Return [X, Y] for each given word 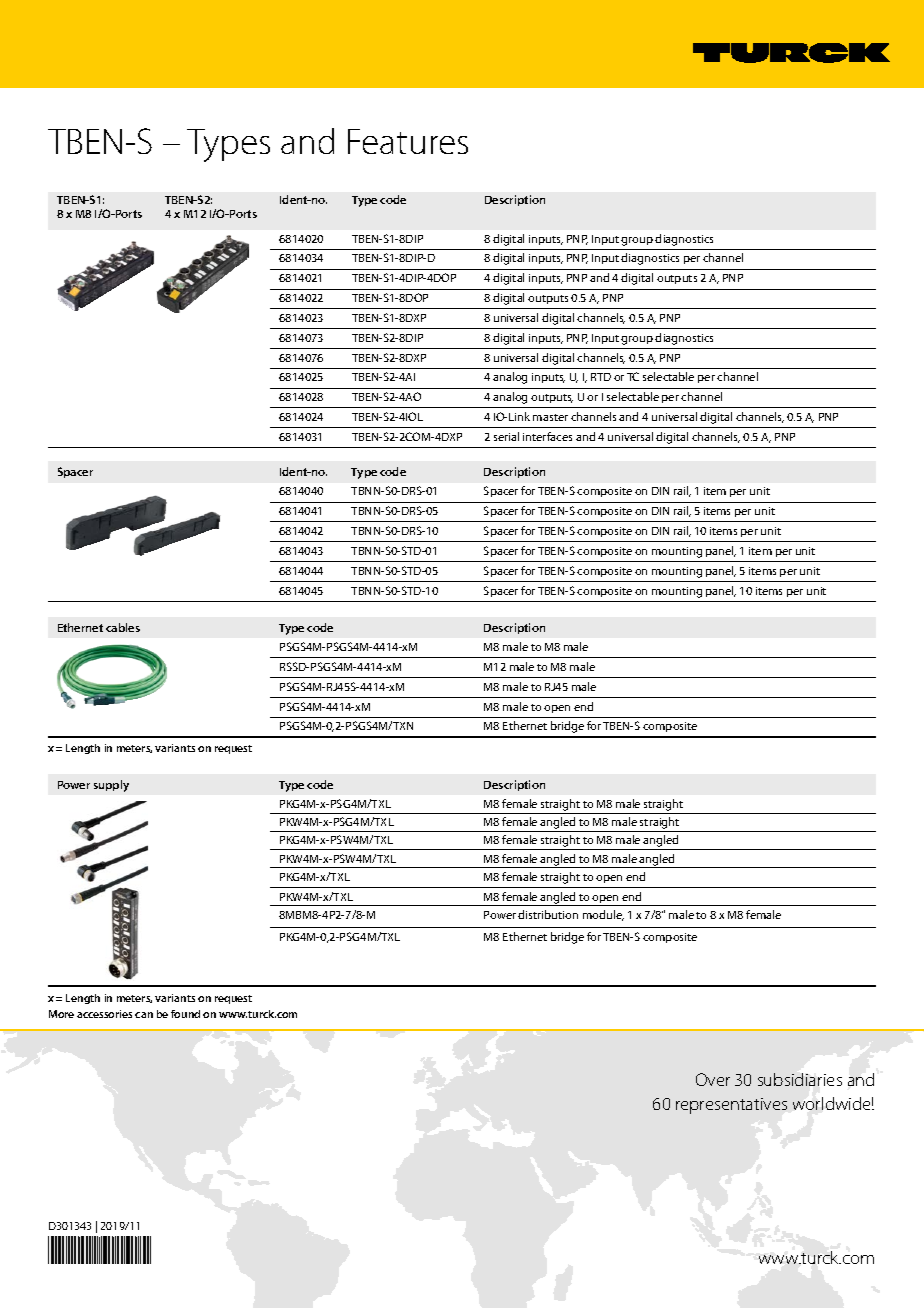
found [185, 1014]
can [144, 1015]
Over [713, 1079]
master [550, 417]
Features [408, 141]
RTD [601, 377]
